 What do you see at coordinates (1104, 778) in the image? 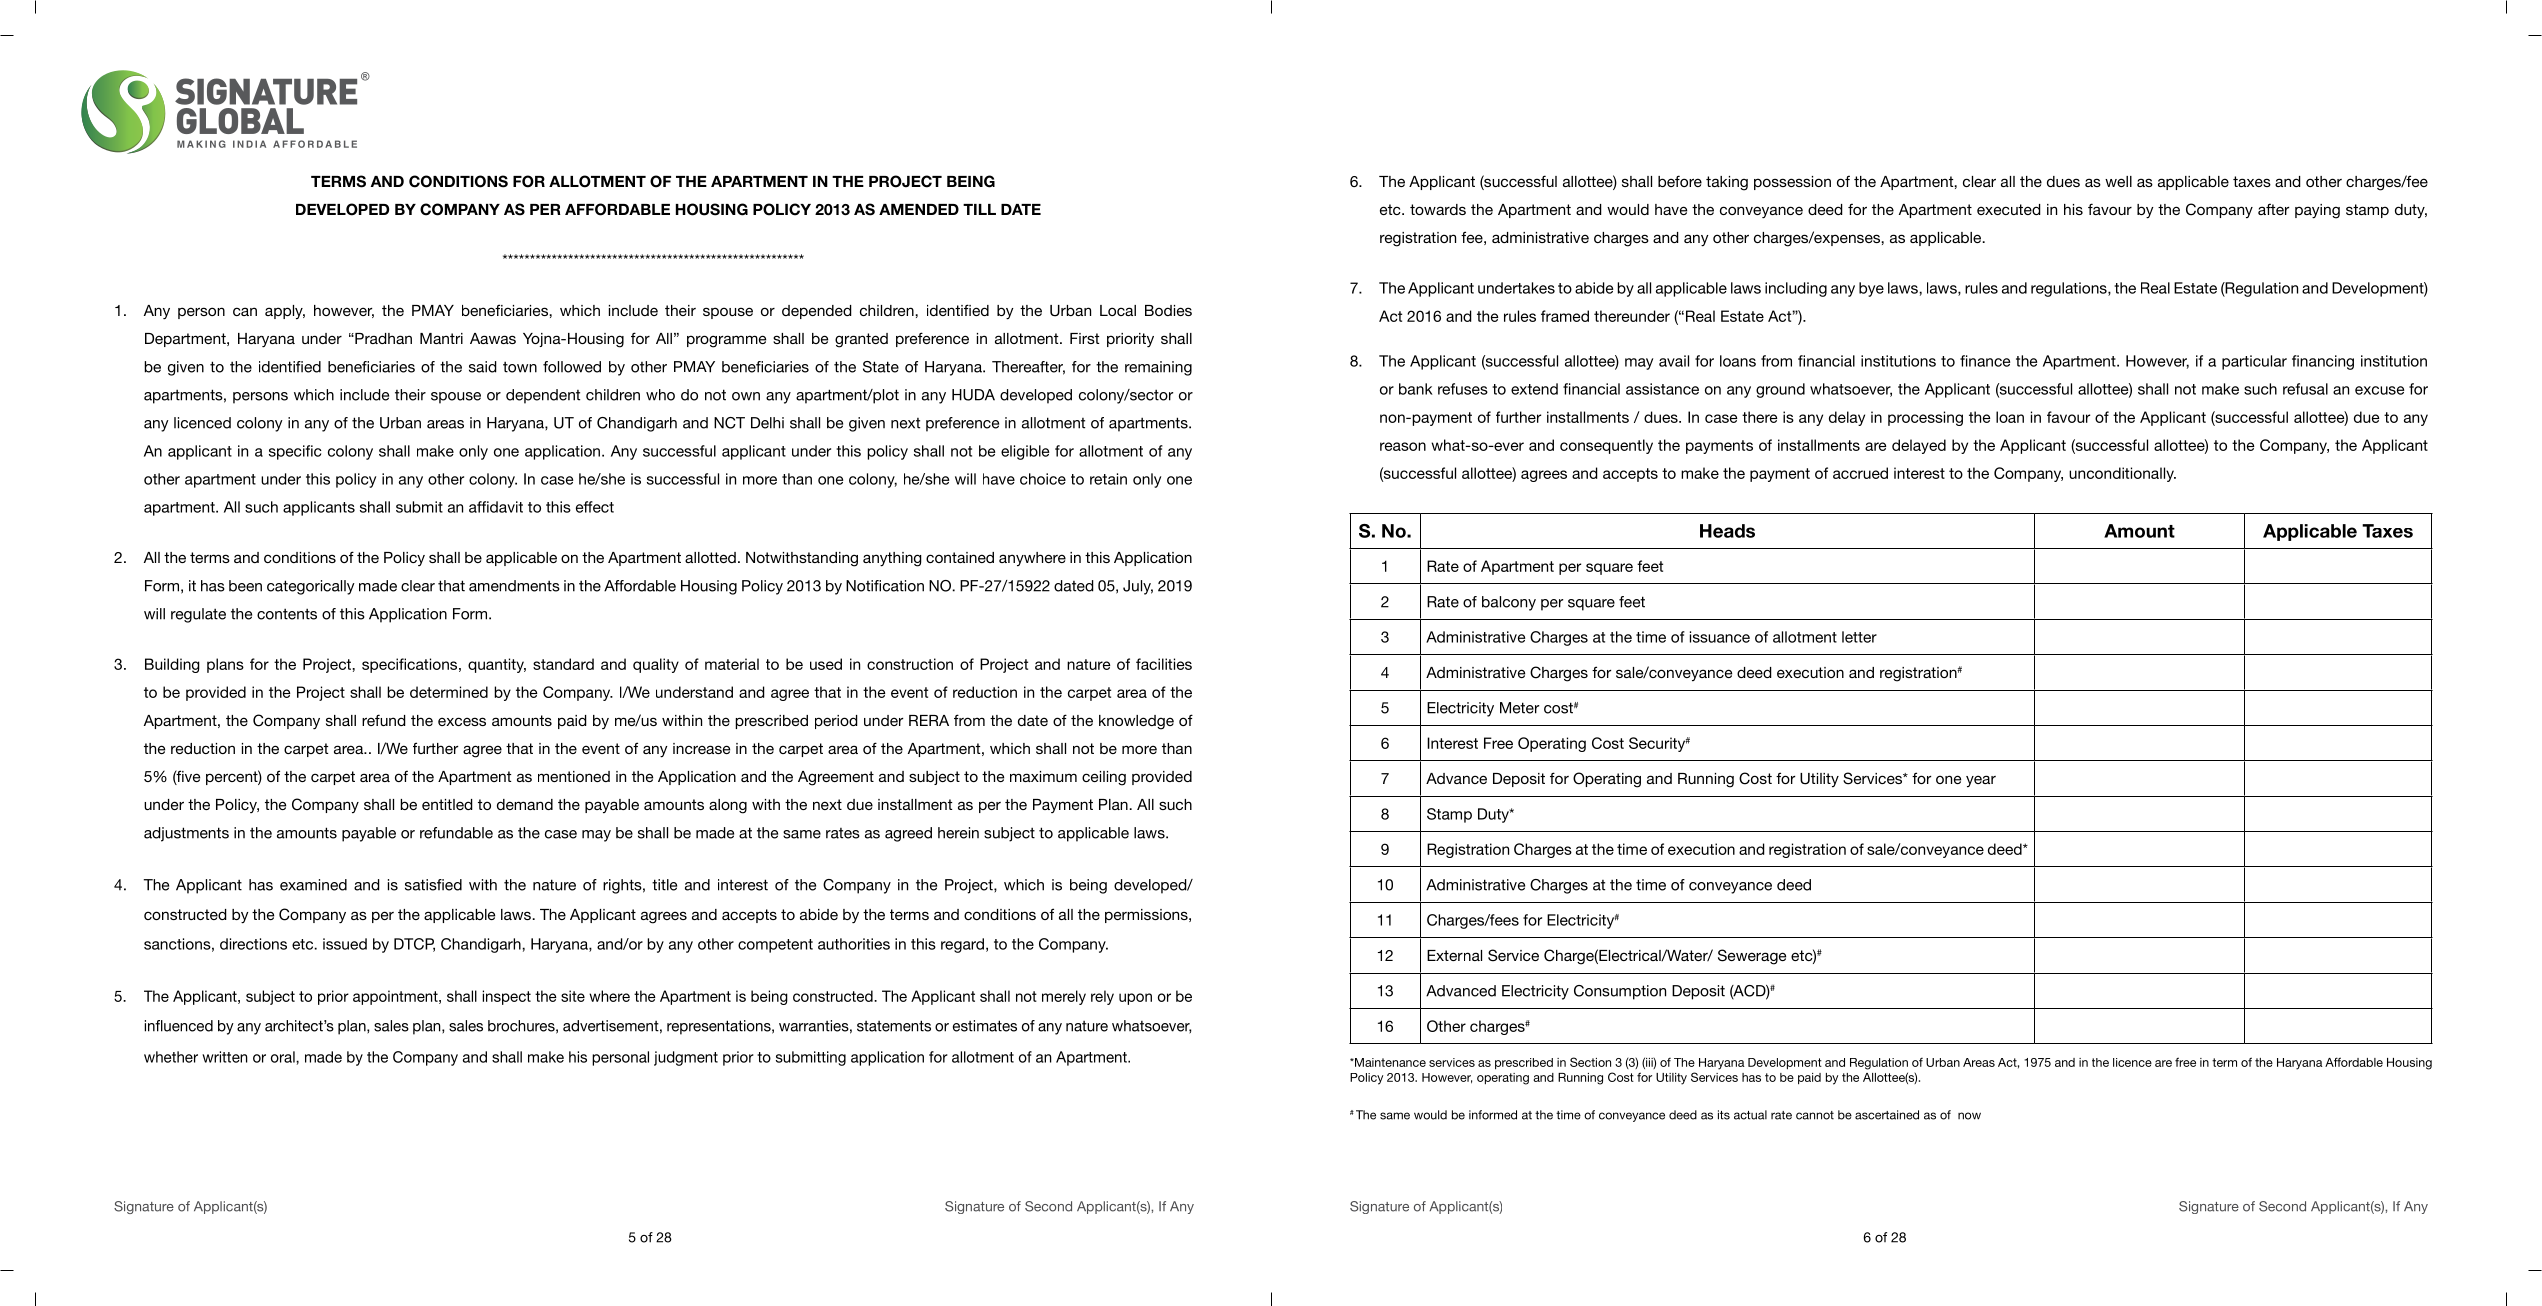
I see `ceiling` at bounding box center [1104, 778].
